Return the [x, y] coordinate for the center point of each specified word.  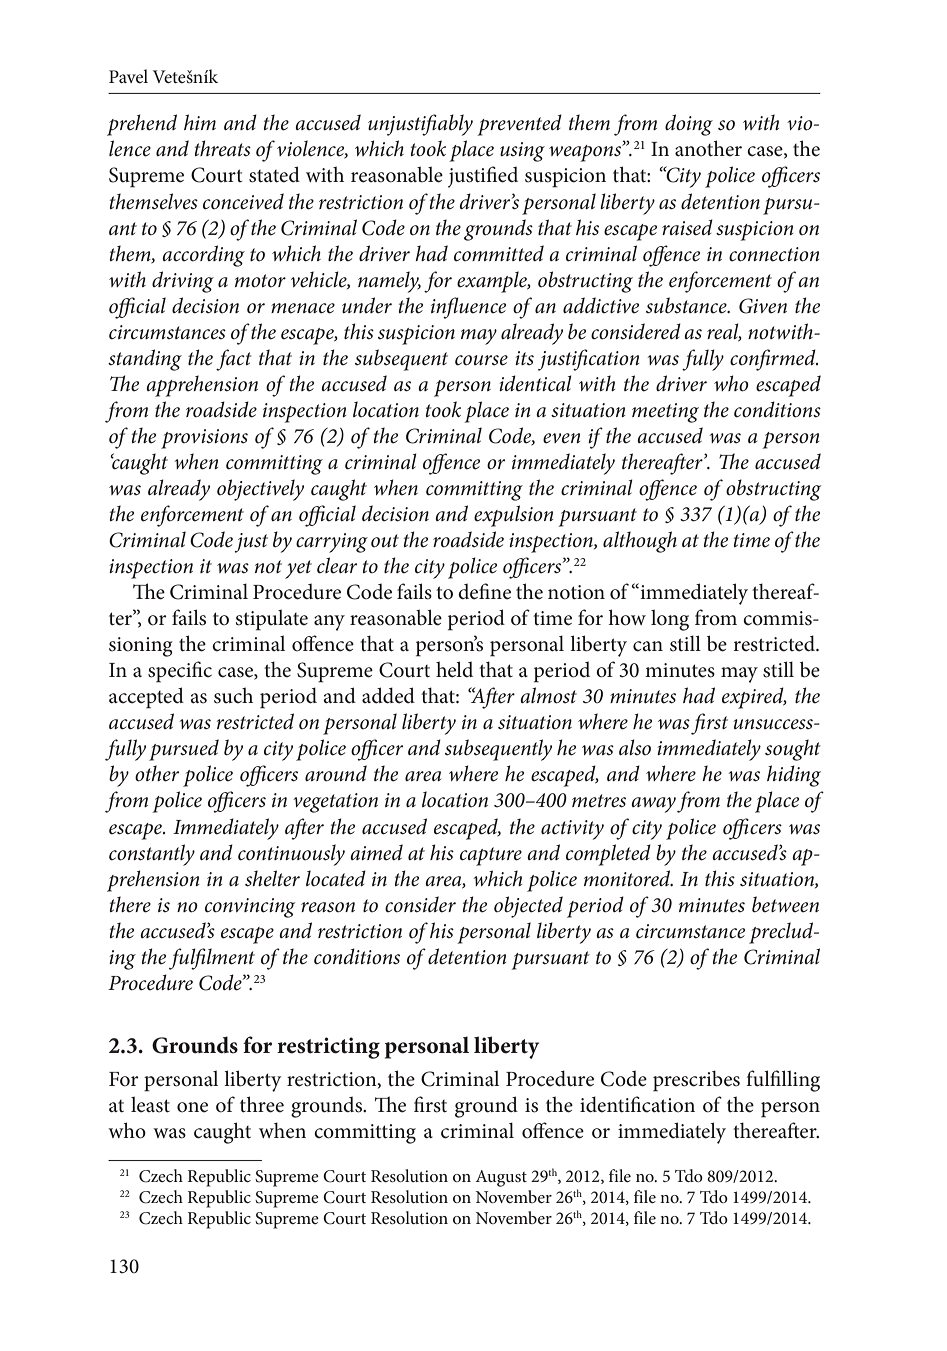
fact [234, 360]
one [192, 1107]
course [481, 360]
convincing [250, 908]
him [200, 122]
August [501, 1178]
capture [491, 856]
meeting [665, 413]
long [670, 620]
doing [689, 125]
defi [474, 591]
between [785, 904]
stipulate [272, 620]
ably [455, 125]
